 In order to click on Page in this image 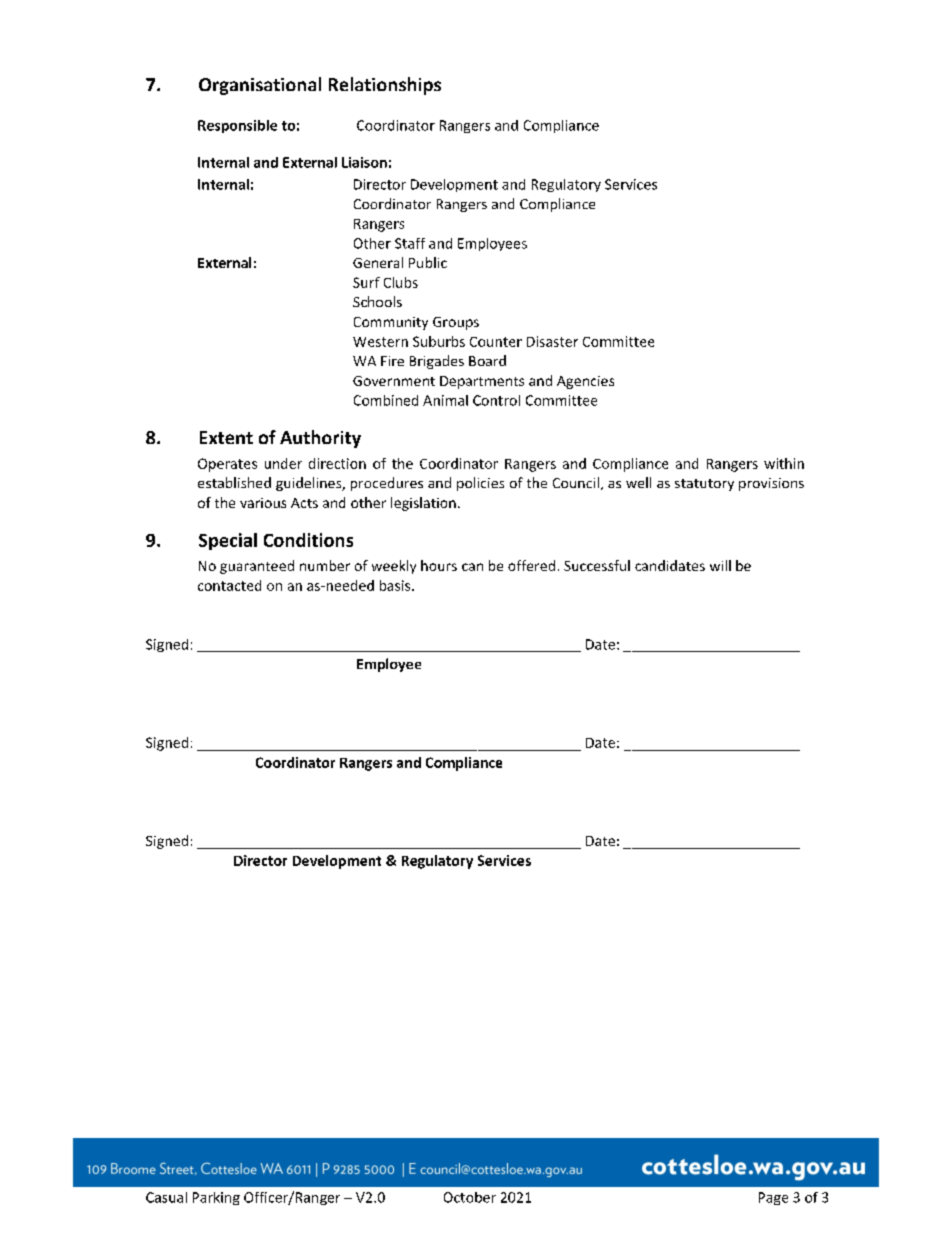, I will do `click(773, 1198)`.
